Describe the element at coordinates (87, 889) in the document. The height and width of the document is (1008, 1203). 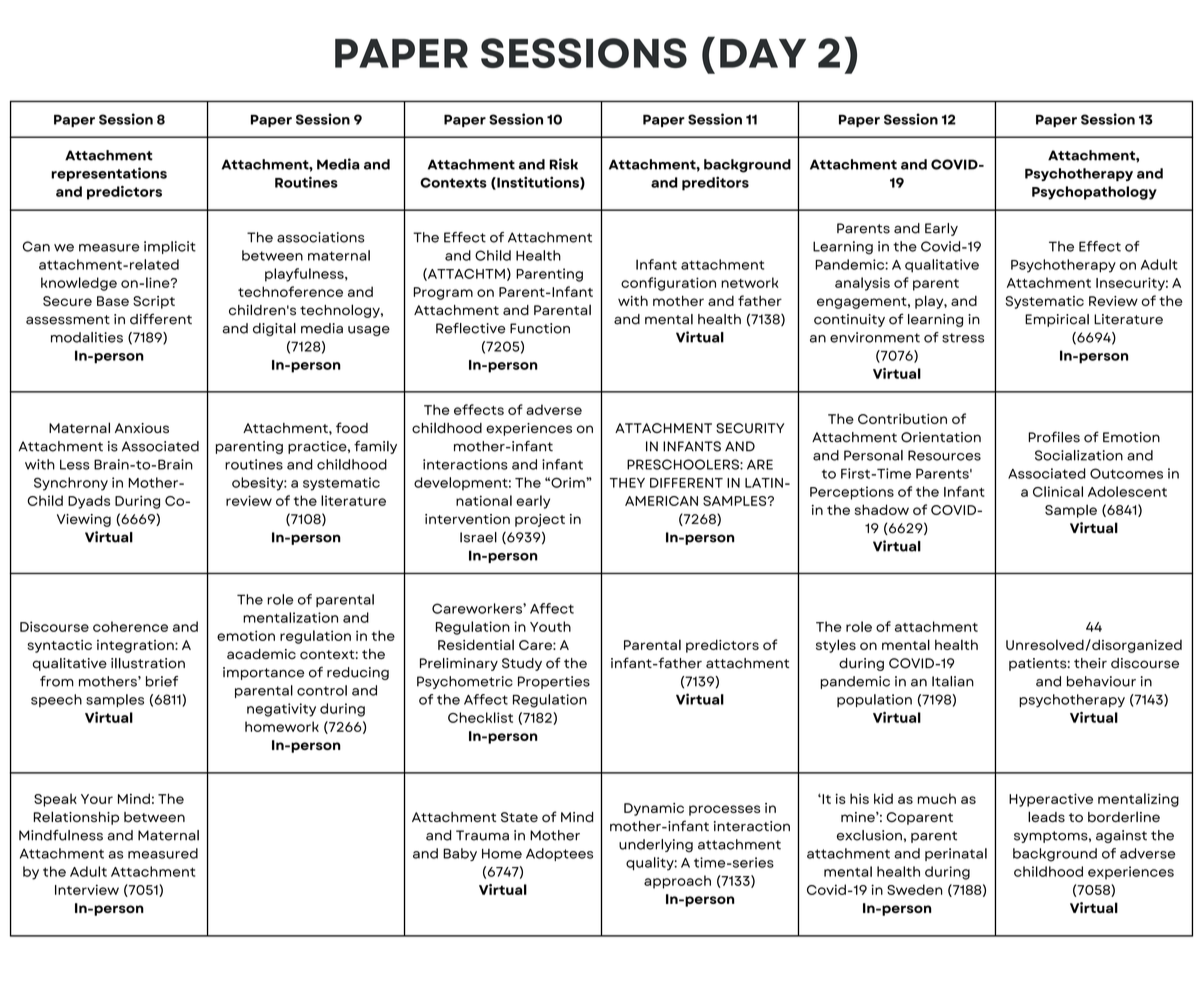
I see `Interview` at that location.
